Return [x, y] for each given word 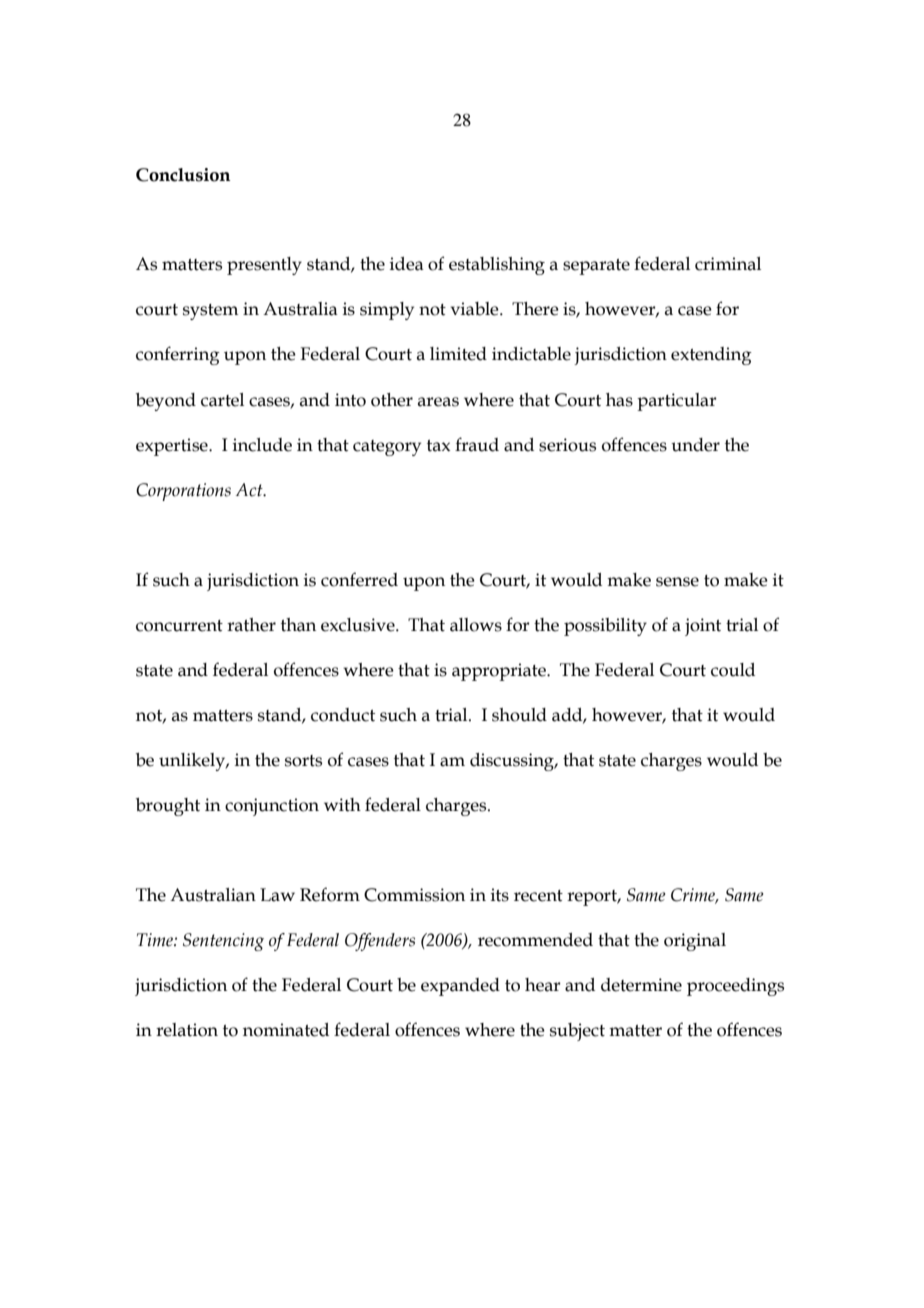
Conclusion [183, 175]
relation [187, 1030]
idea [407, 264]
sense [677, 582]
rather [251, 625]
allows [476, 625]
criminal [728, 264]
